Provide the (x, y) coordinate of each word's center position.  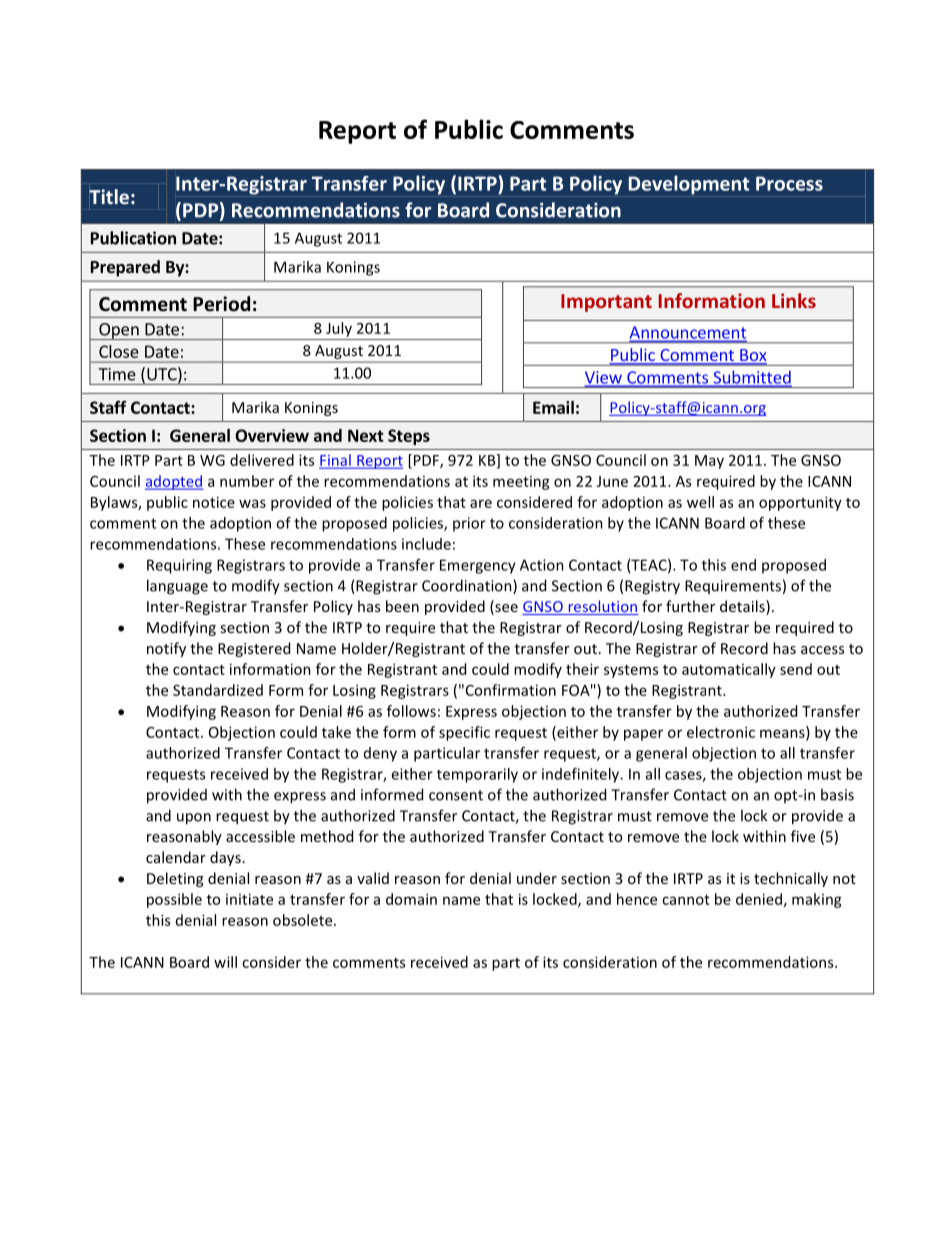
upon (194, 819)
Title (109, 196)
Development (689, 186)
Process (789, 183)
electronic (721, 732)
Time (117, 374)
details (743, 607)
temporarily (477, 775)
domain (411, 899)
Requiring (179, 566)
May (709, 462)
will (225, 962)
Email (553, 407)
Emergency (478, 566)
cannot (686, 900)
